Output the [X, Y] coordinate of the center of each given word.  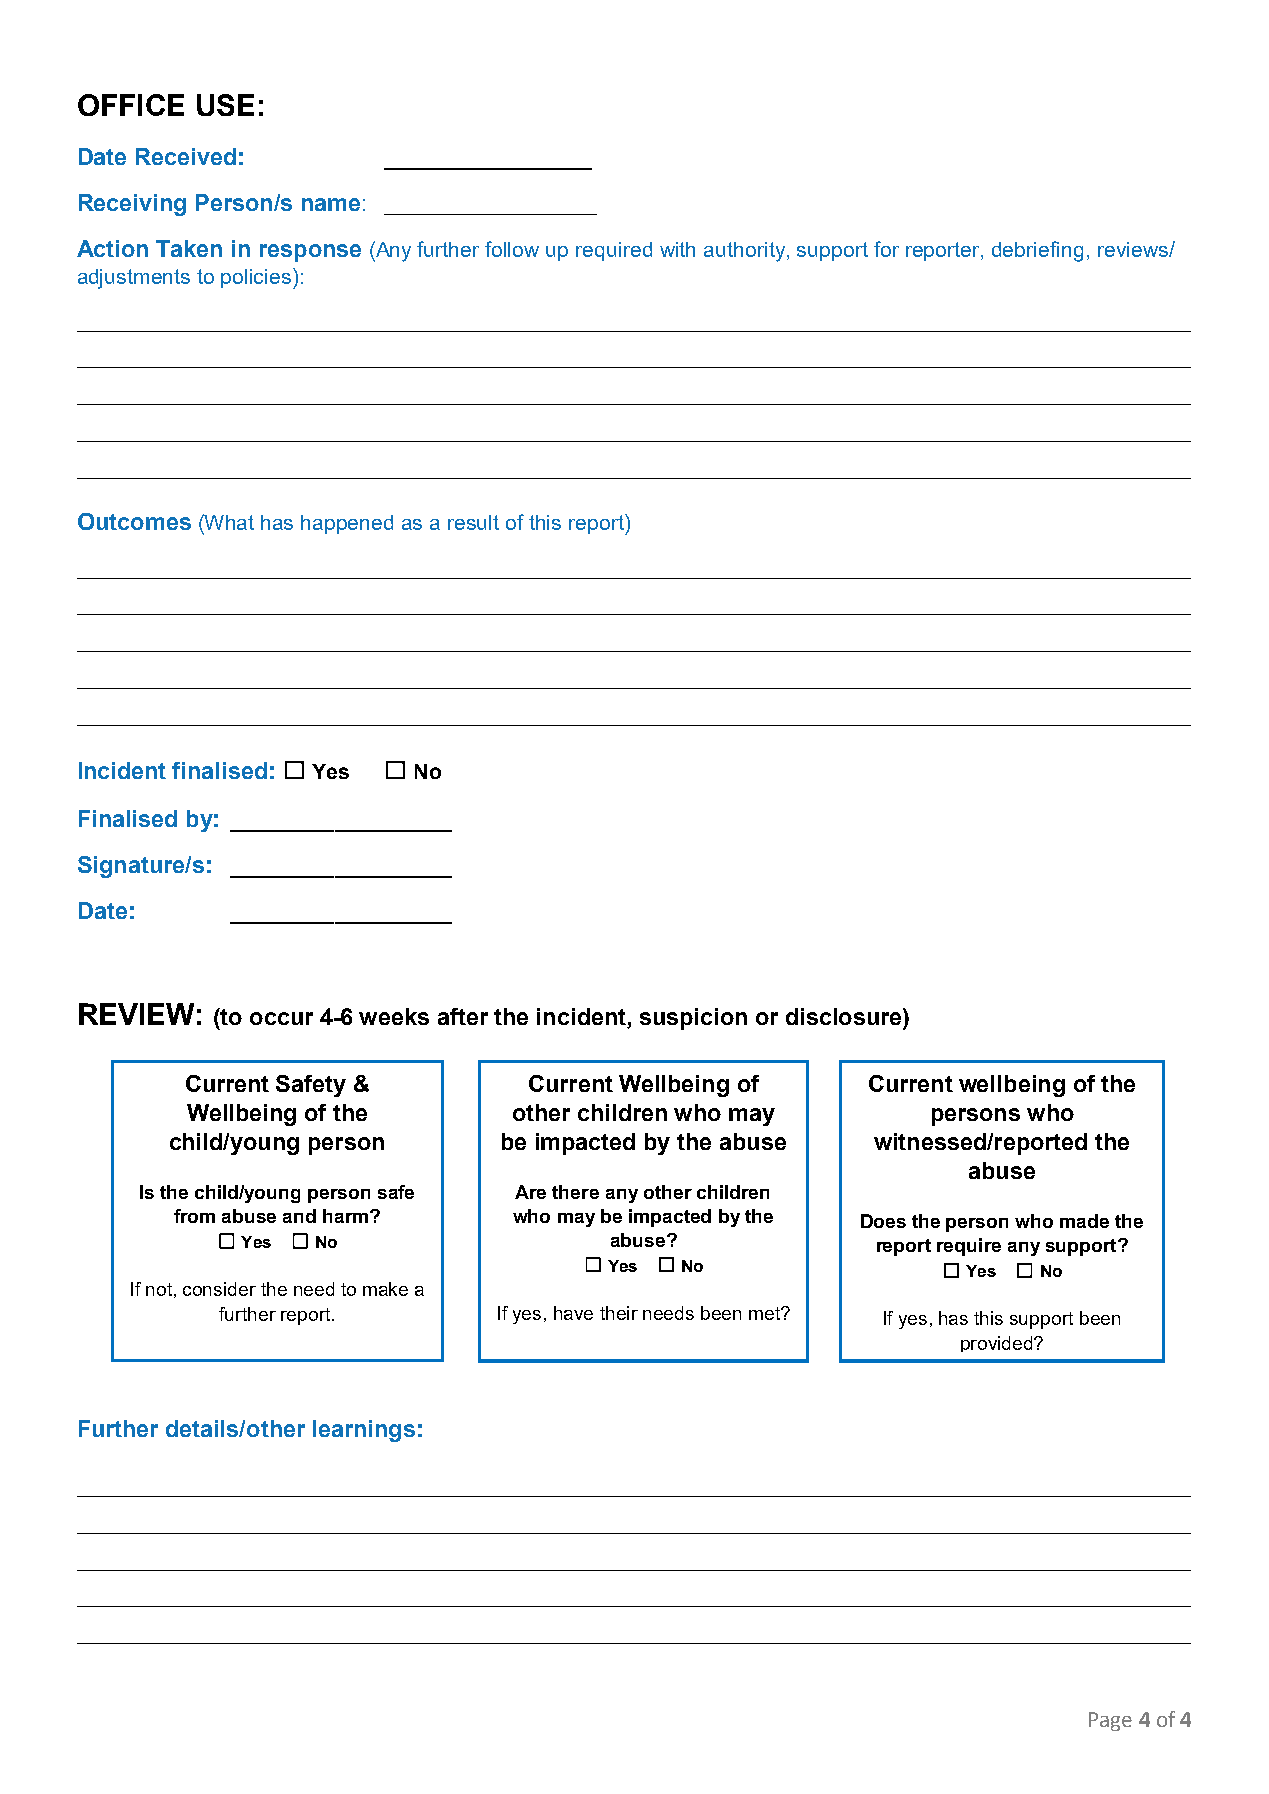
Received [186, 156]
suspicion [693, 1019]
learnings [364, 1431]
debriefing [1037, 251]
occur [281, 1018]
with [677, 249]
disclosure [845, 1016]
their [619, 1313]
